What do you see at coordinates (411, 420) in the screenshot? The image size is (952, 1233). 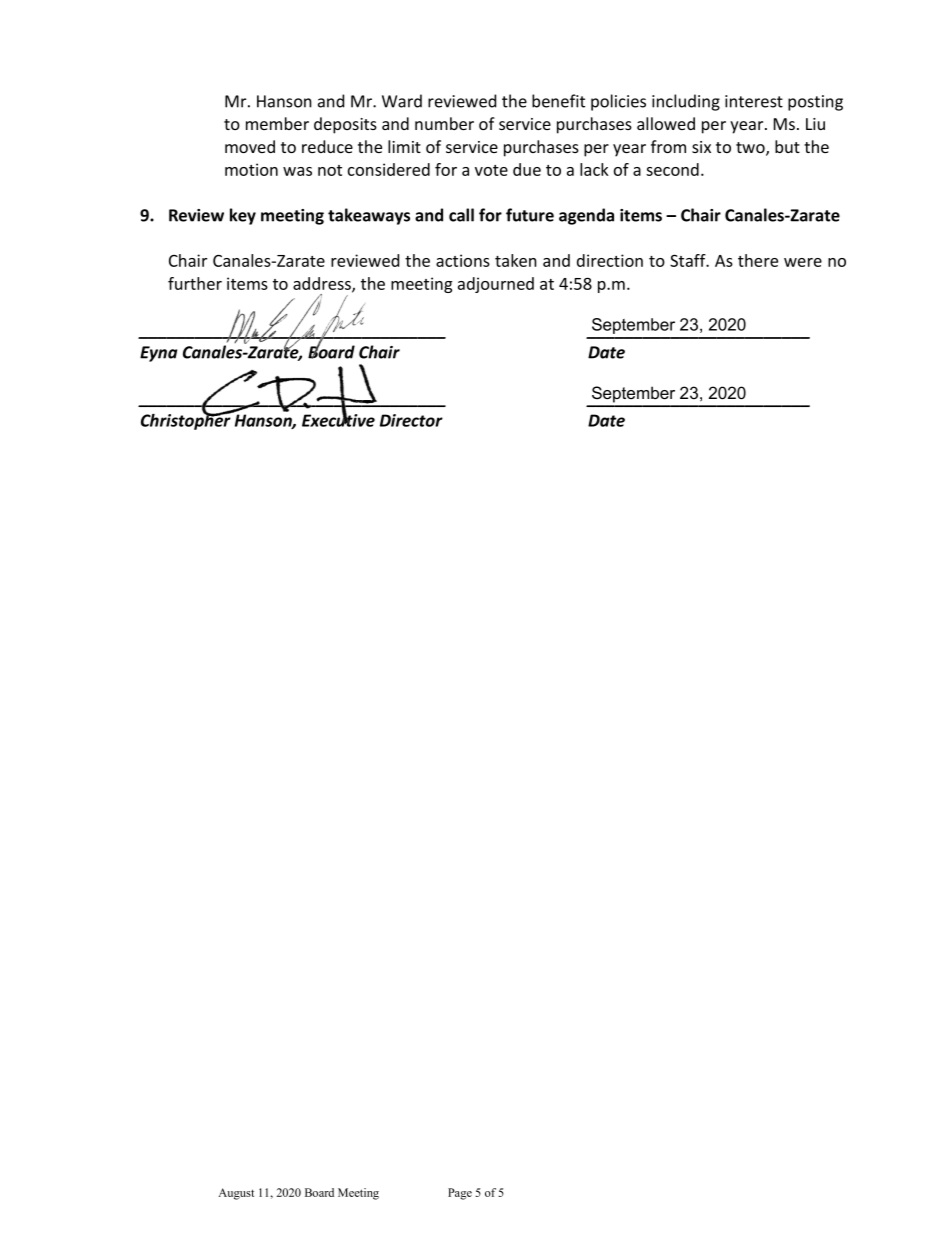 I see `Director` at bounding box center [411, 420].
